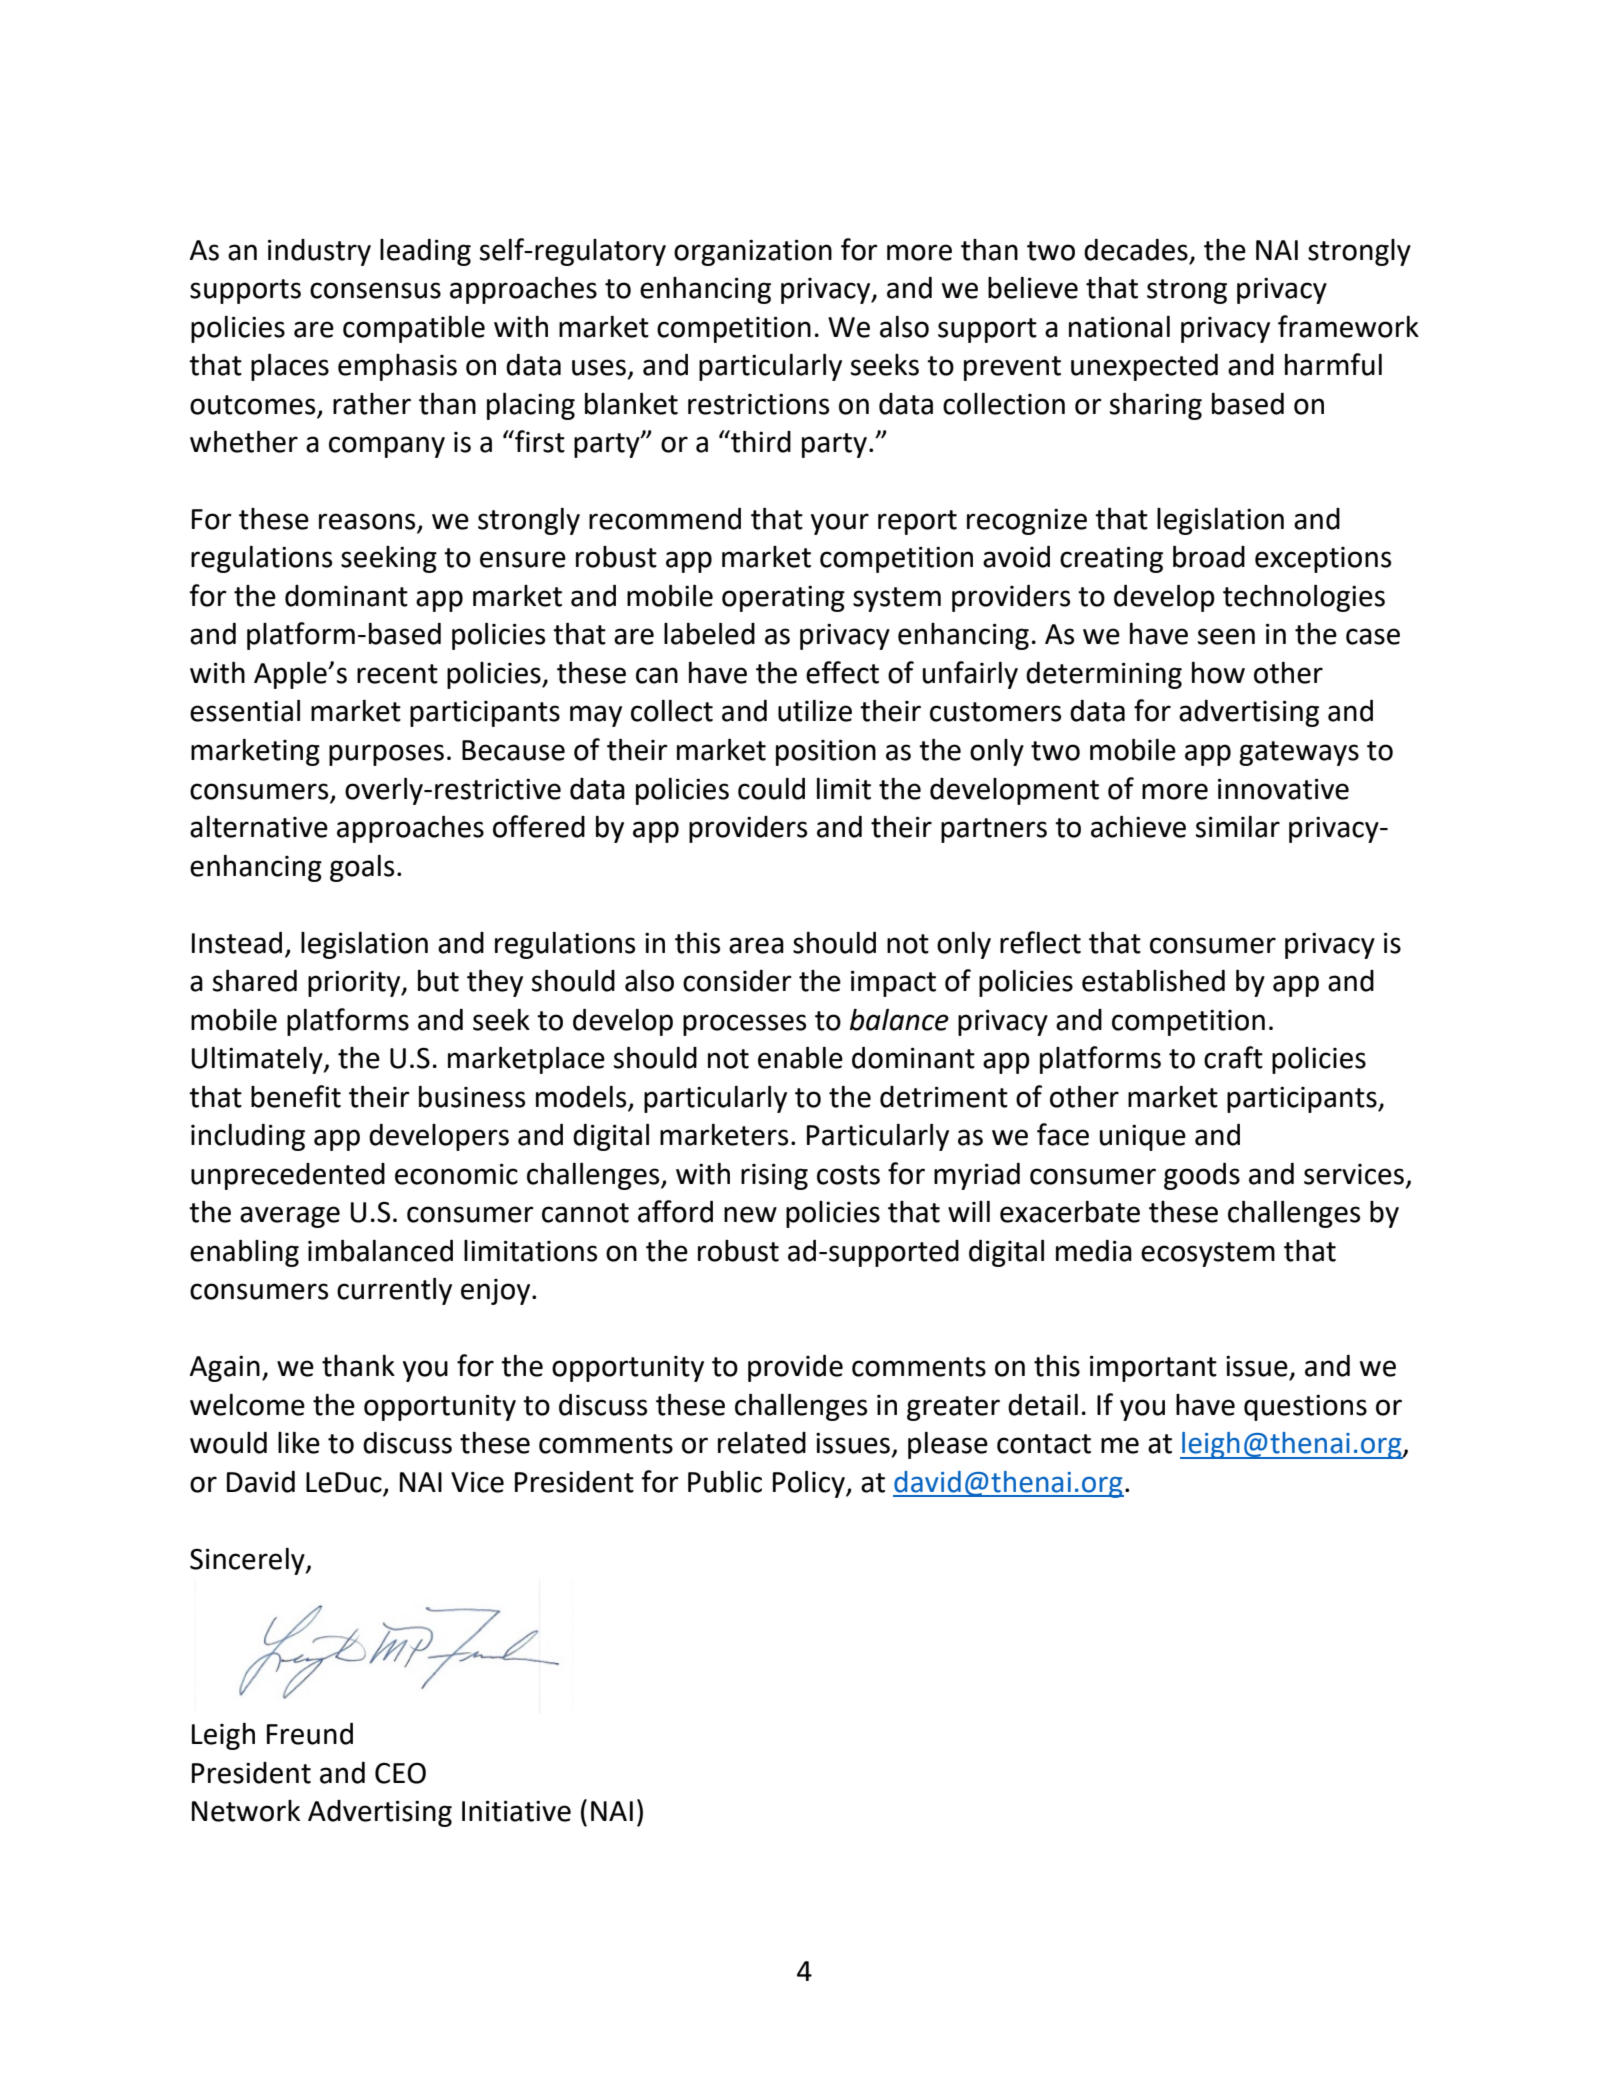 Image resolution: width=1609 pixels, height=2082 pixels. Describe the element at coordinates (1136, 250) in the screenshot. I see `decades` at that location.
